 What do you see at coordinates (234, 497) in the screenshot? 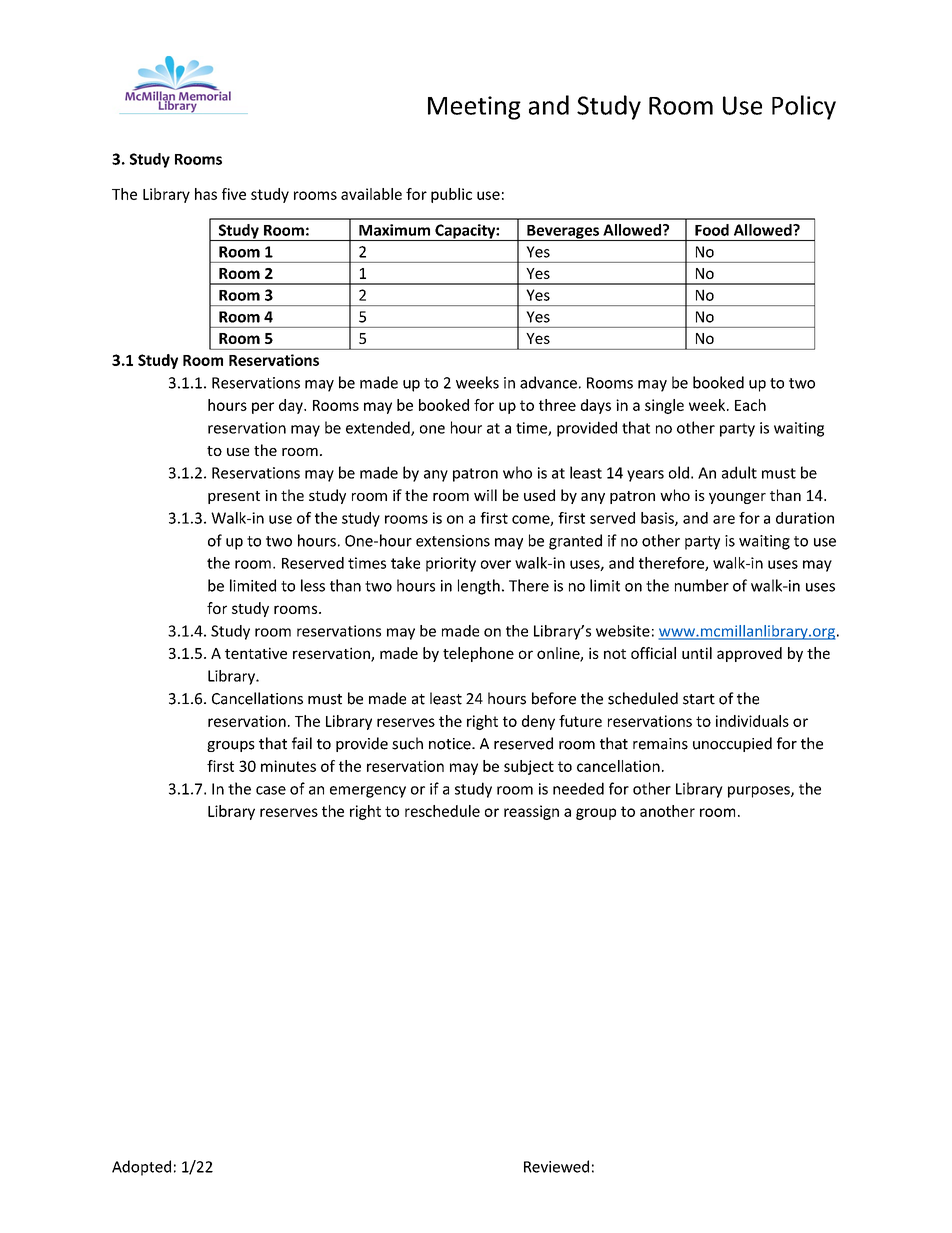
I see `present` at bounding box center [234, 497].
